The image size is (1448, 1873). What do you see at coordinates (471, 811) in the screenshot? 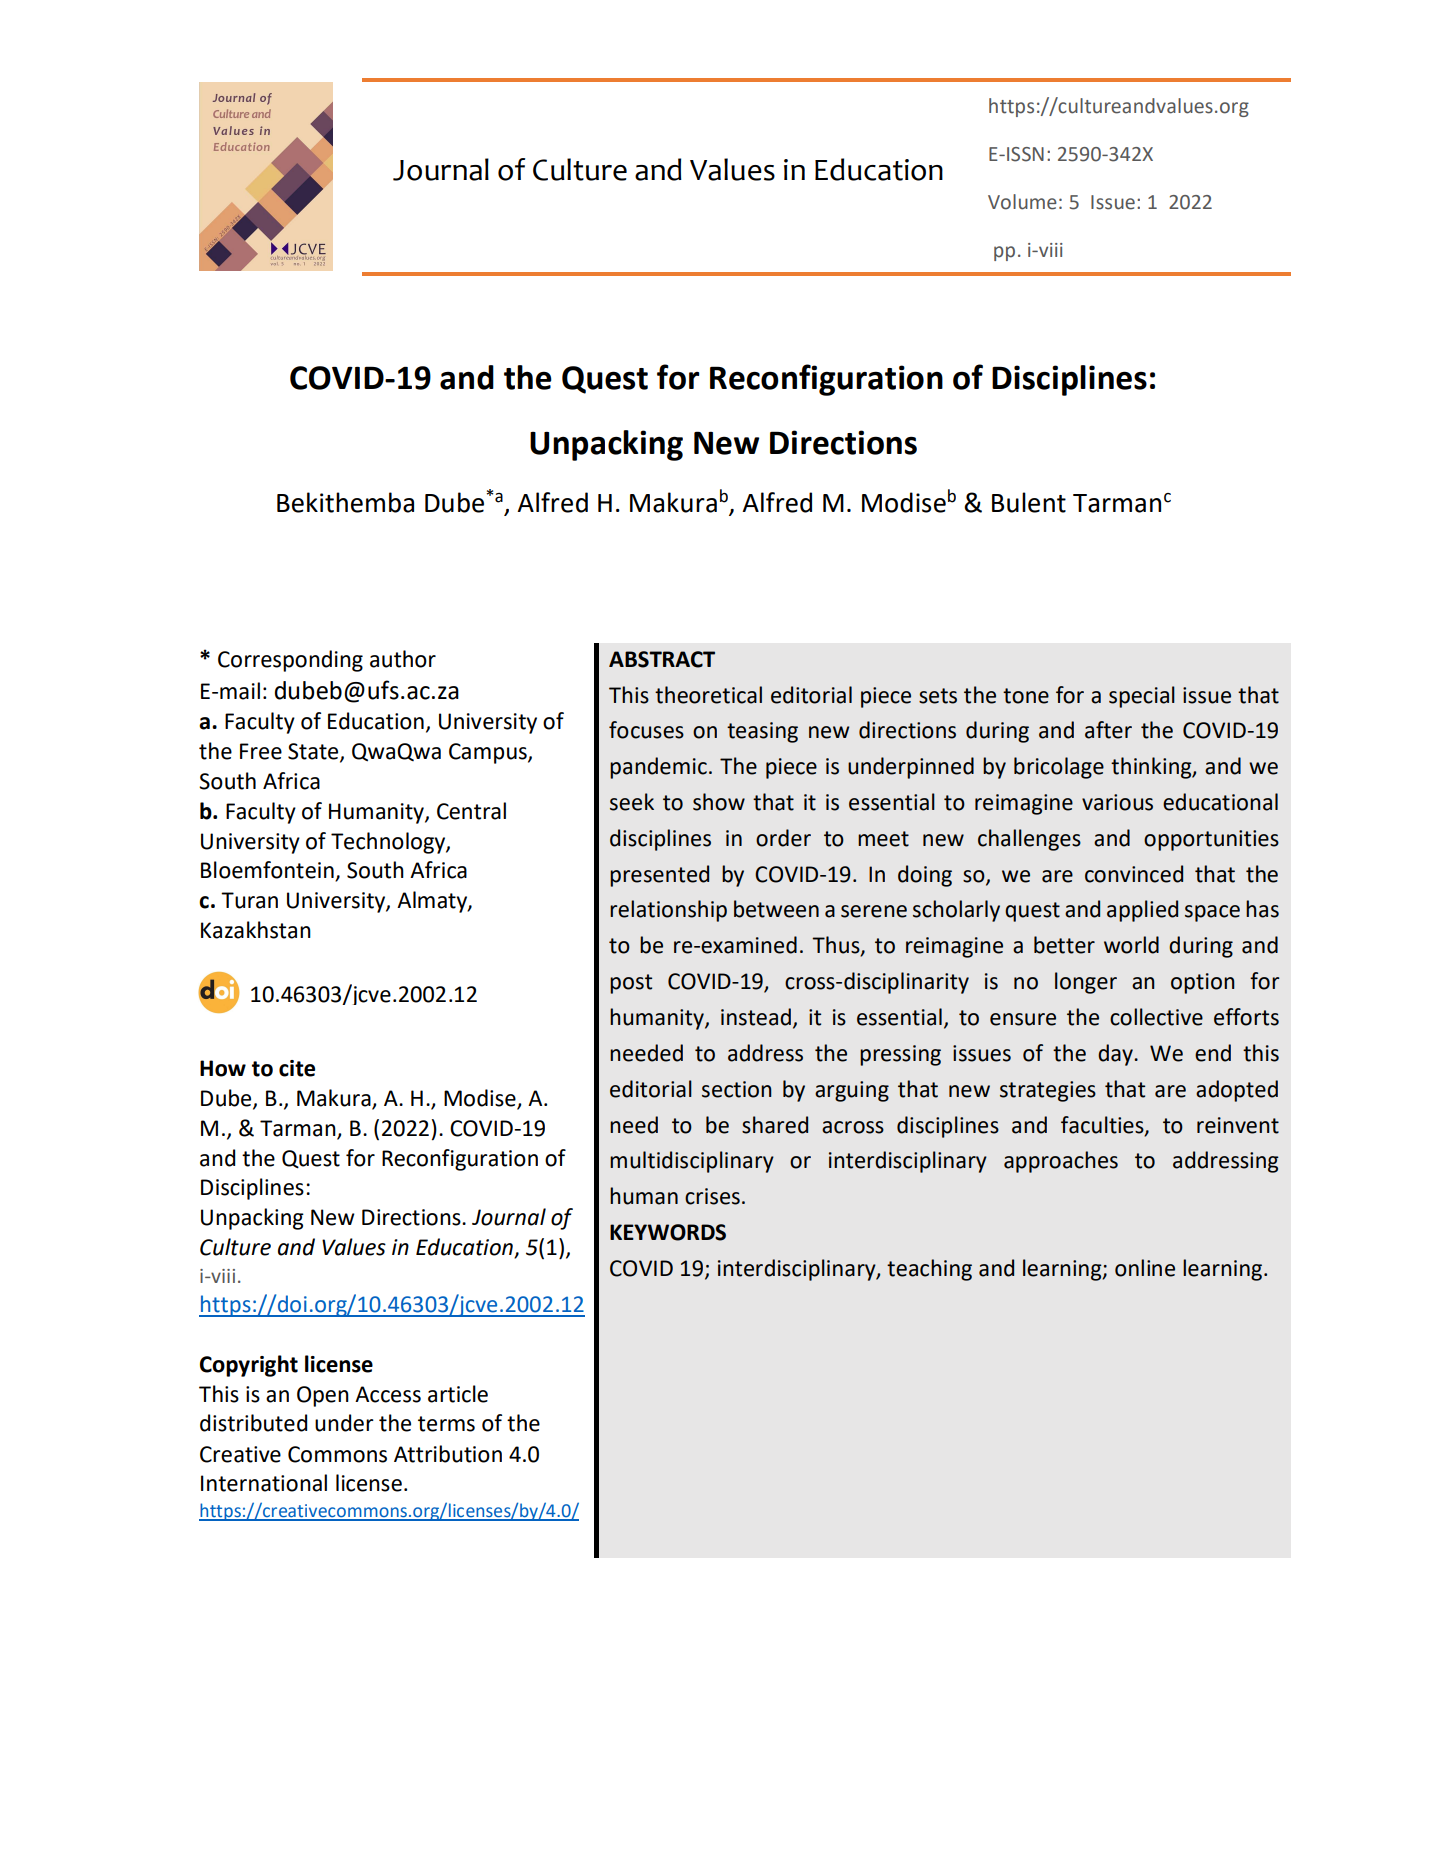
I see `Central` at bounding box center [471, 811].
